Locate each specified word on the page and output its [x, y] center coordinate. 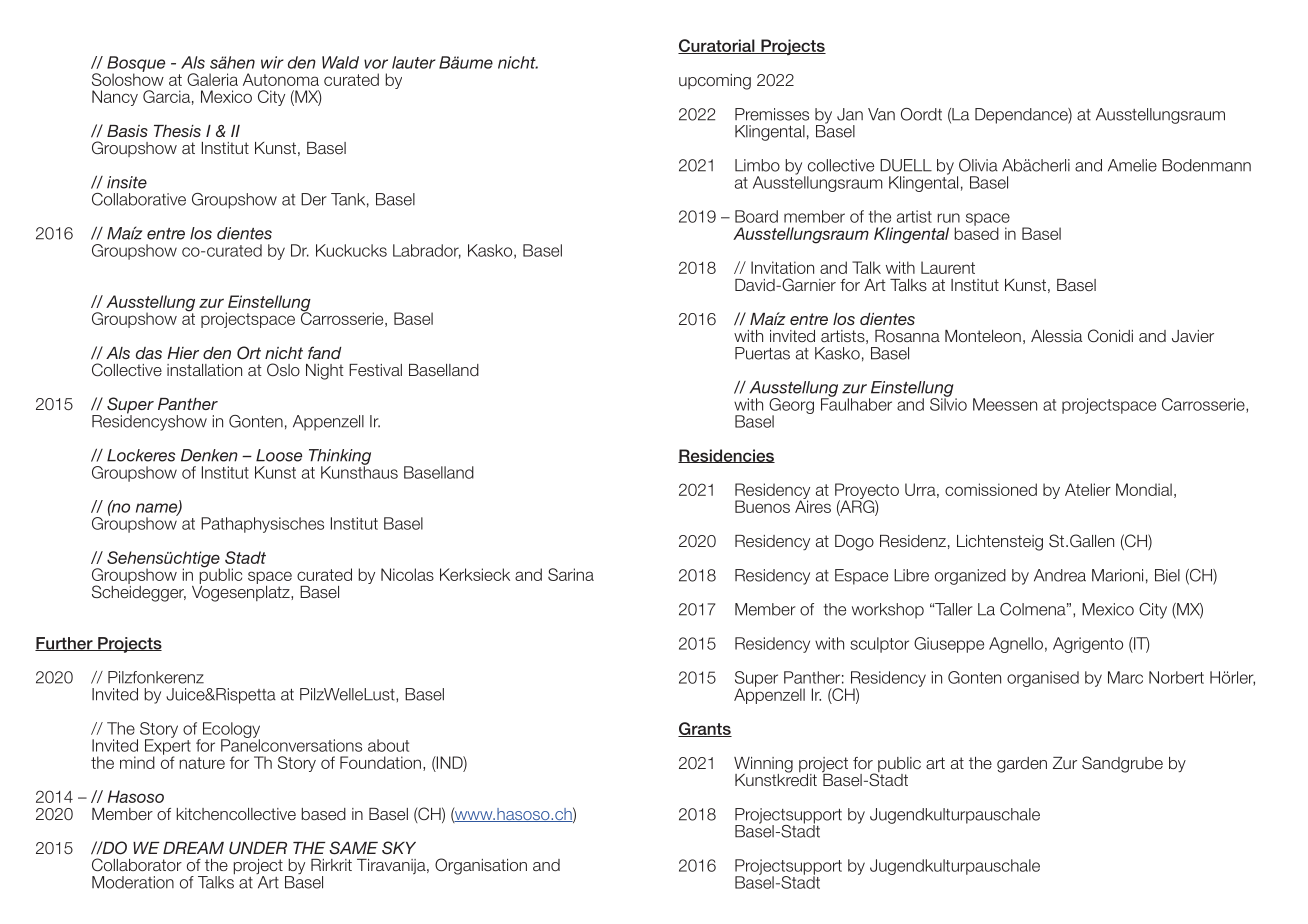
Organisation [481, 866]
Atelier [1088, 489]
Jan [850, 114]
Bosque [136, 65]
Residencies [726, 456]
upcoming [715, 82]
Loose [279, 455]
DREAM [193, 848]
